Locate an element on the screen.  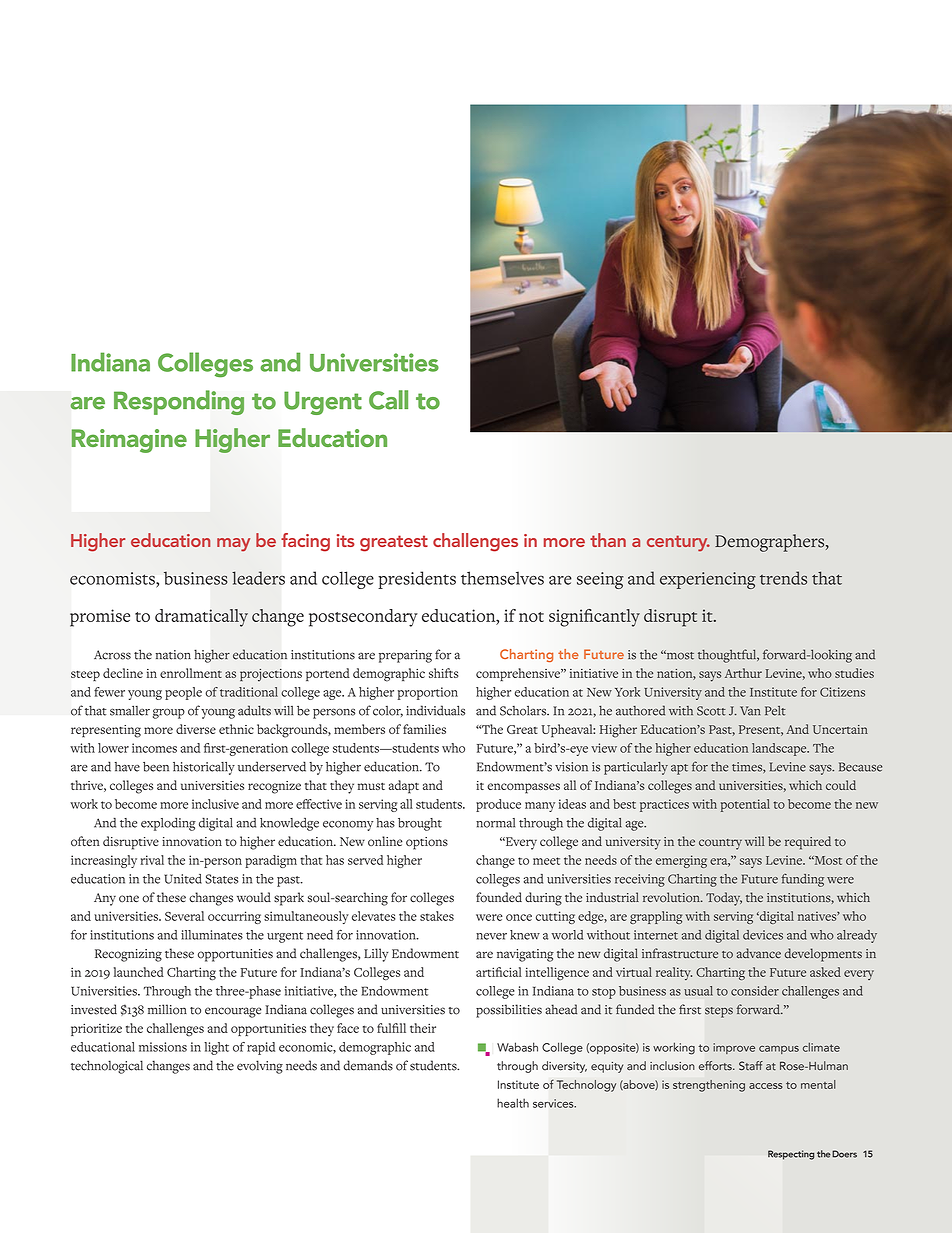
Recognizing is located at coordinates (128, 955).
